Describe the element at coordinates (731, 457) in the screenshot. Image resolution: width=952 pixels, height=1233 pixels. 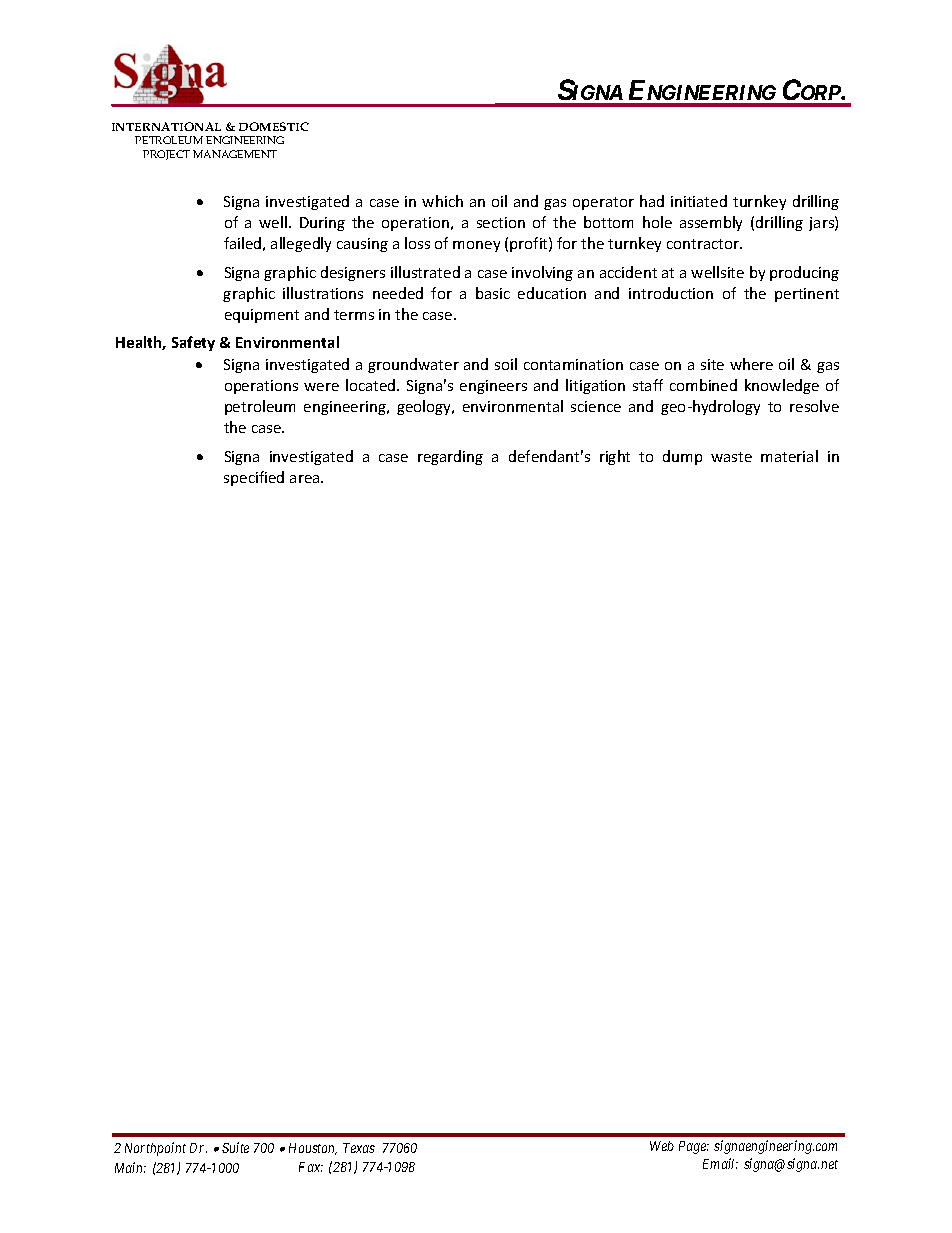
I see `waste` at that location.
